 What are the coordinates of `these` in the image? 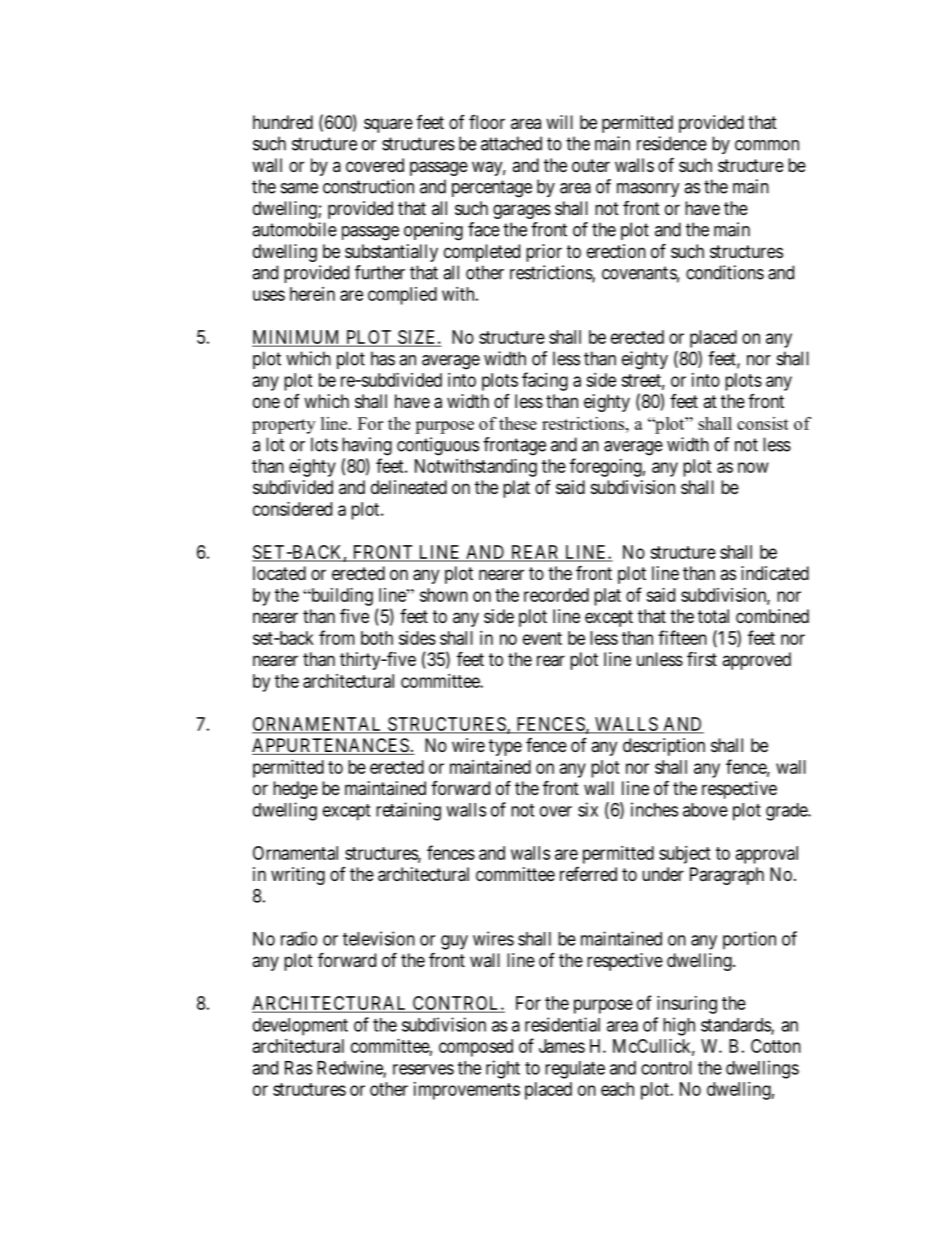 It's located at (518, 423).
